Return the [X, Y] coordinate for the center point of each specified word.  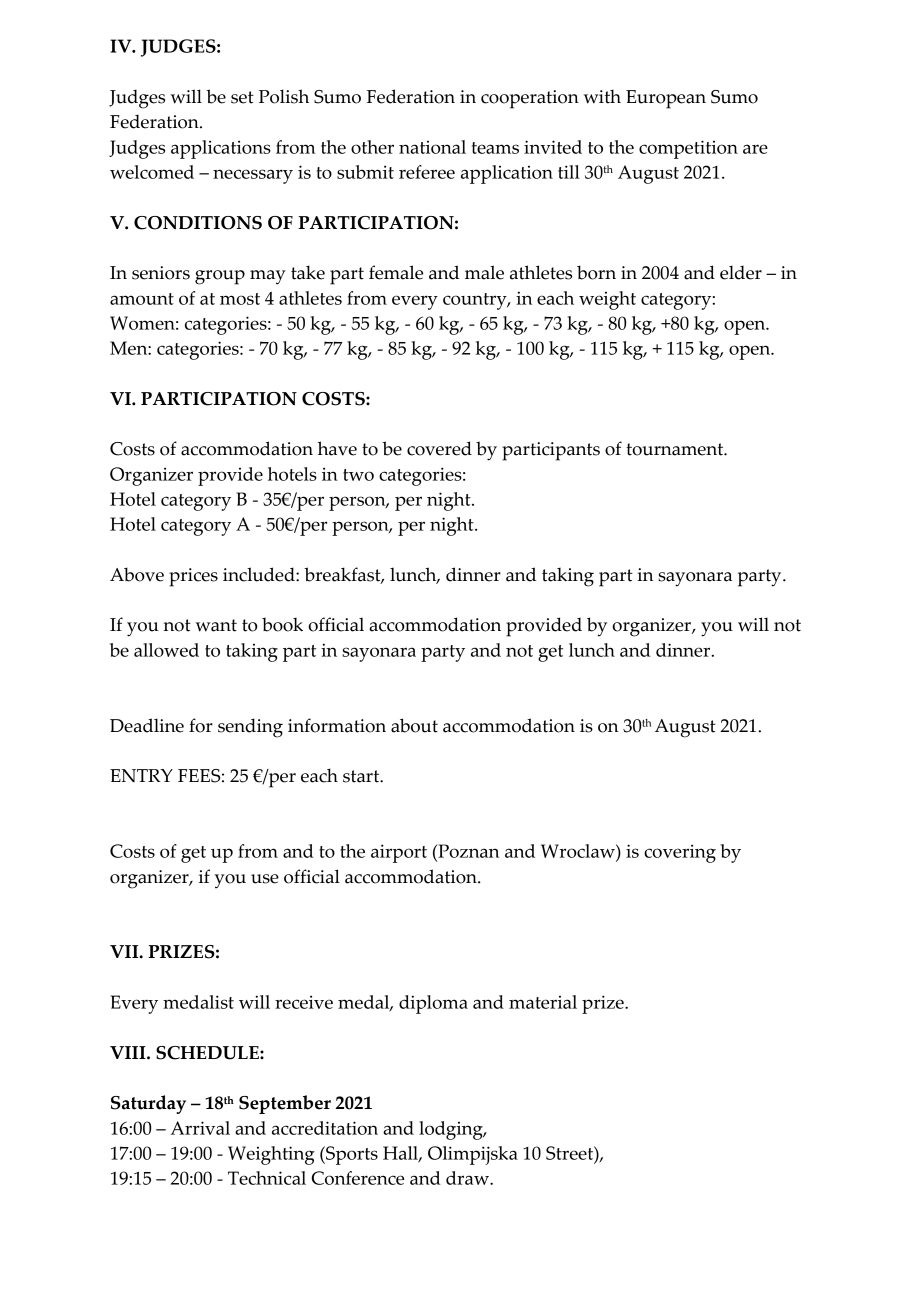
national [432, 147]
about [414, 725]
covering [680, 853]
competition [688, 149]
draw [468, 1178]
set [242, 97]
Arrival [200, 1128]
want [216, 625]
